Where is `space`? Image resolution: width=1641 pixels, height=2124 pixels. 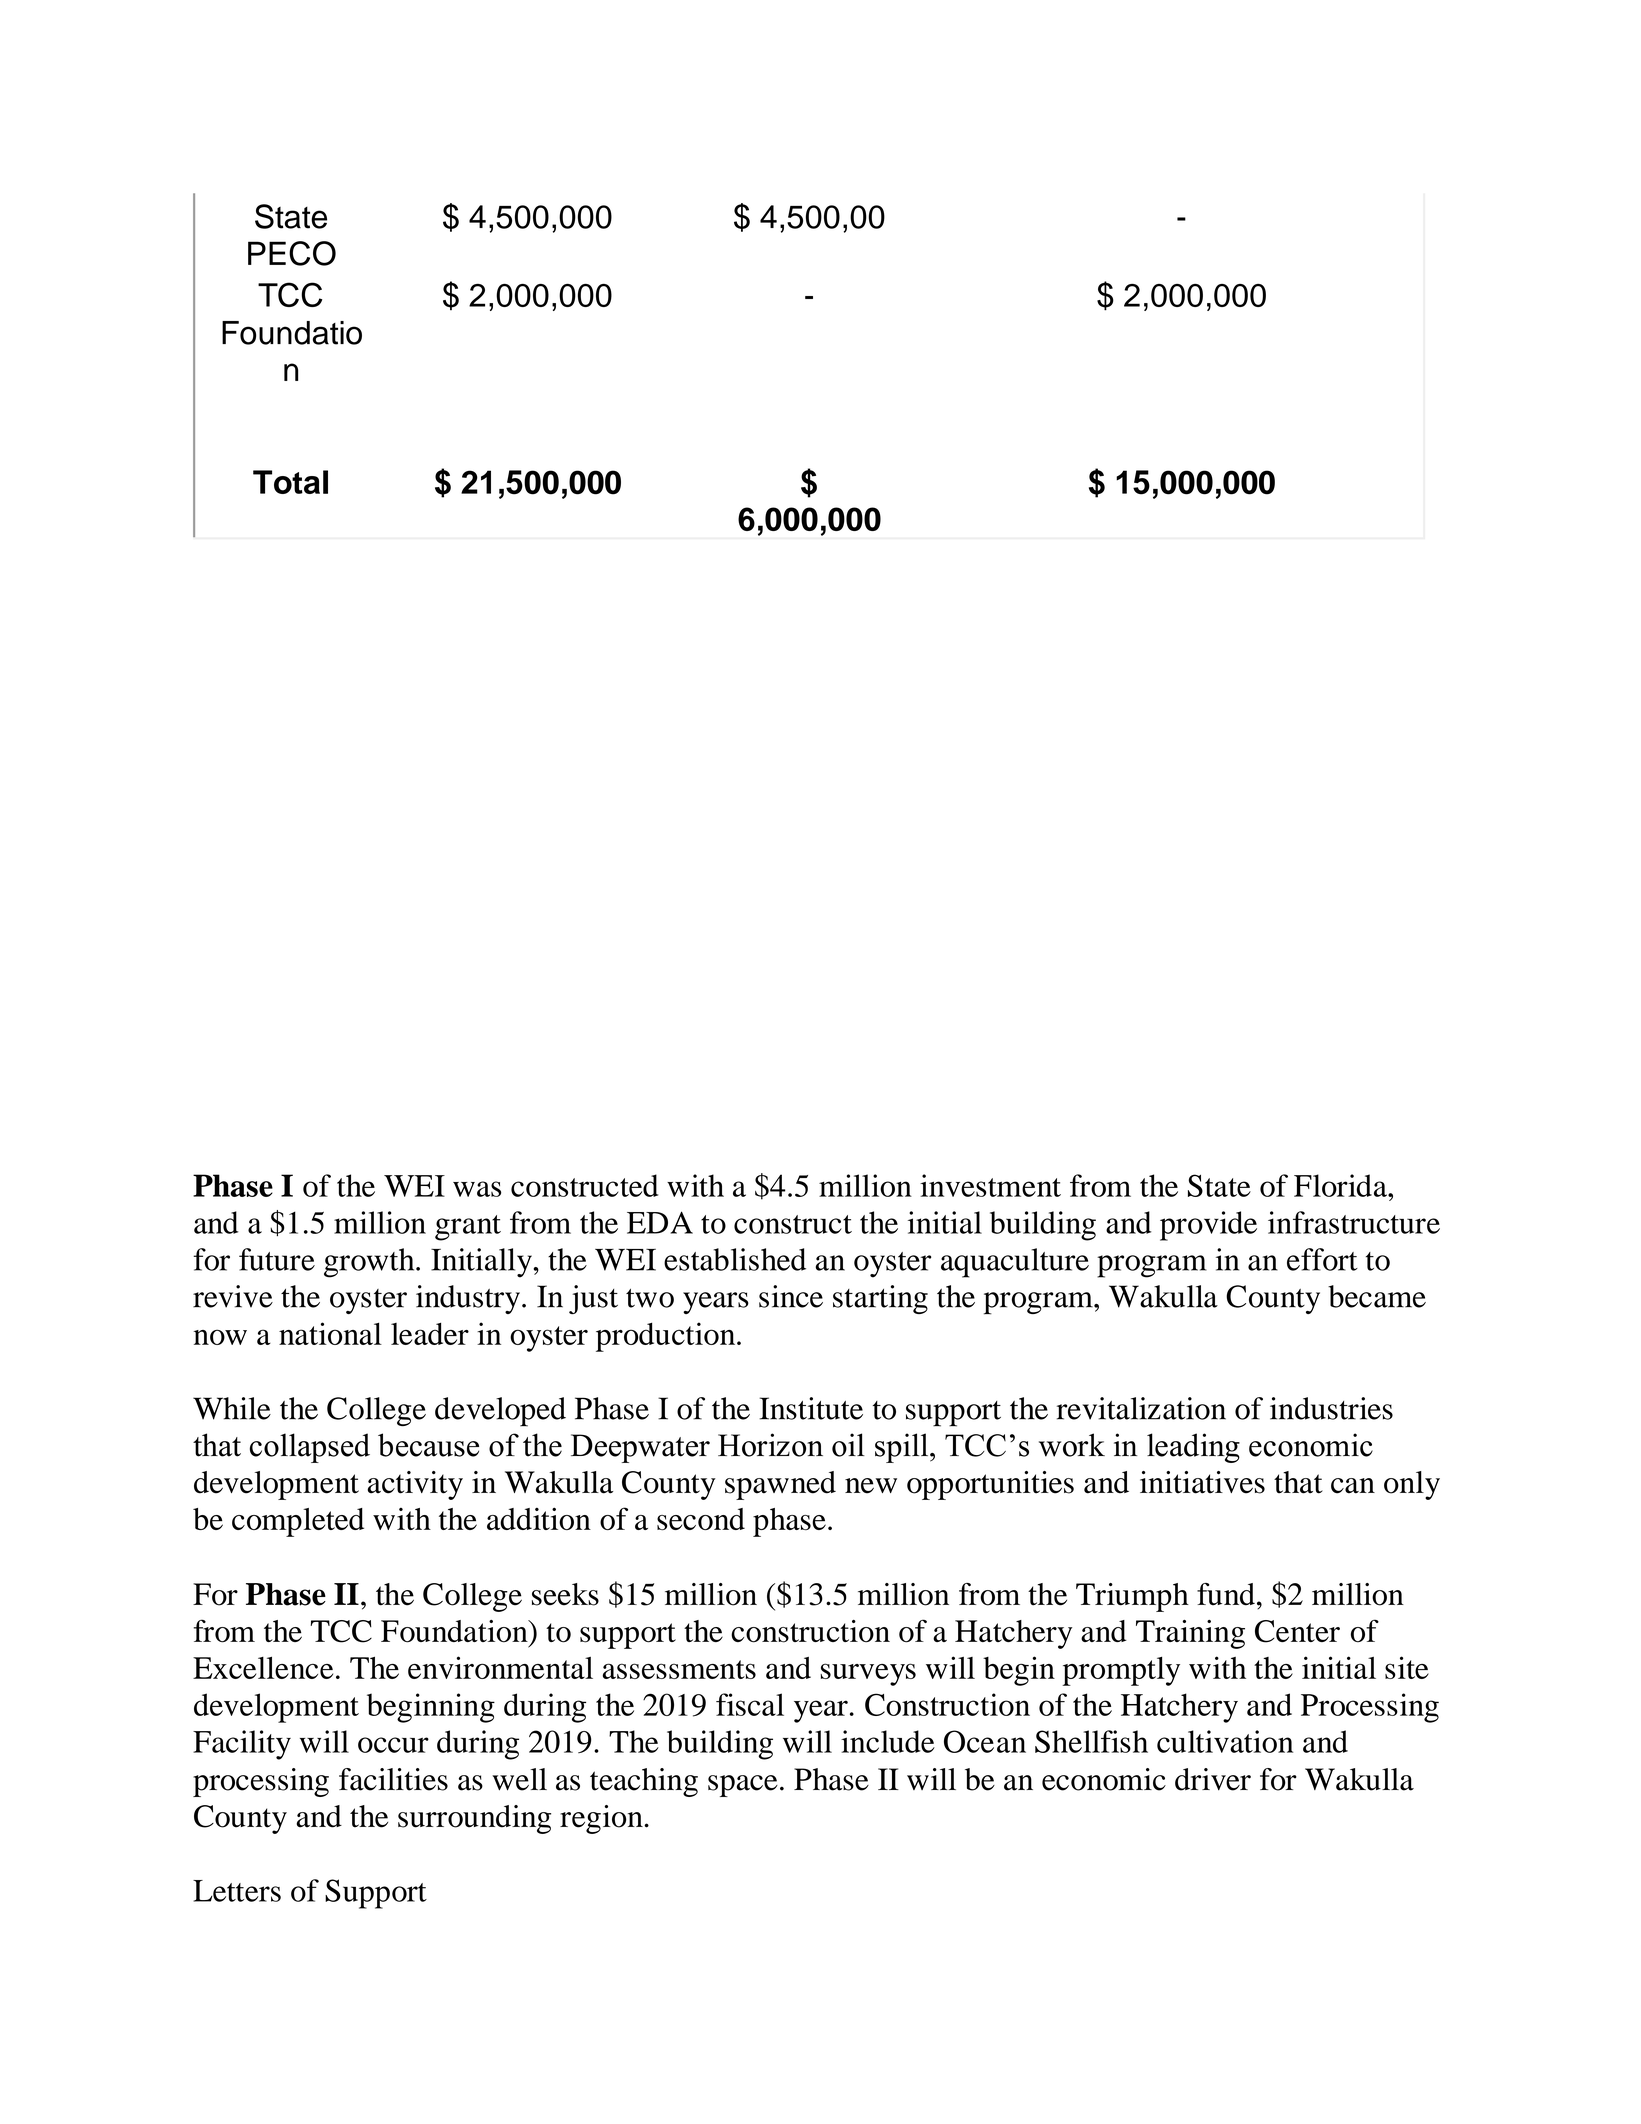 space is located at coordinates (743, 1786).
